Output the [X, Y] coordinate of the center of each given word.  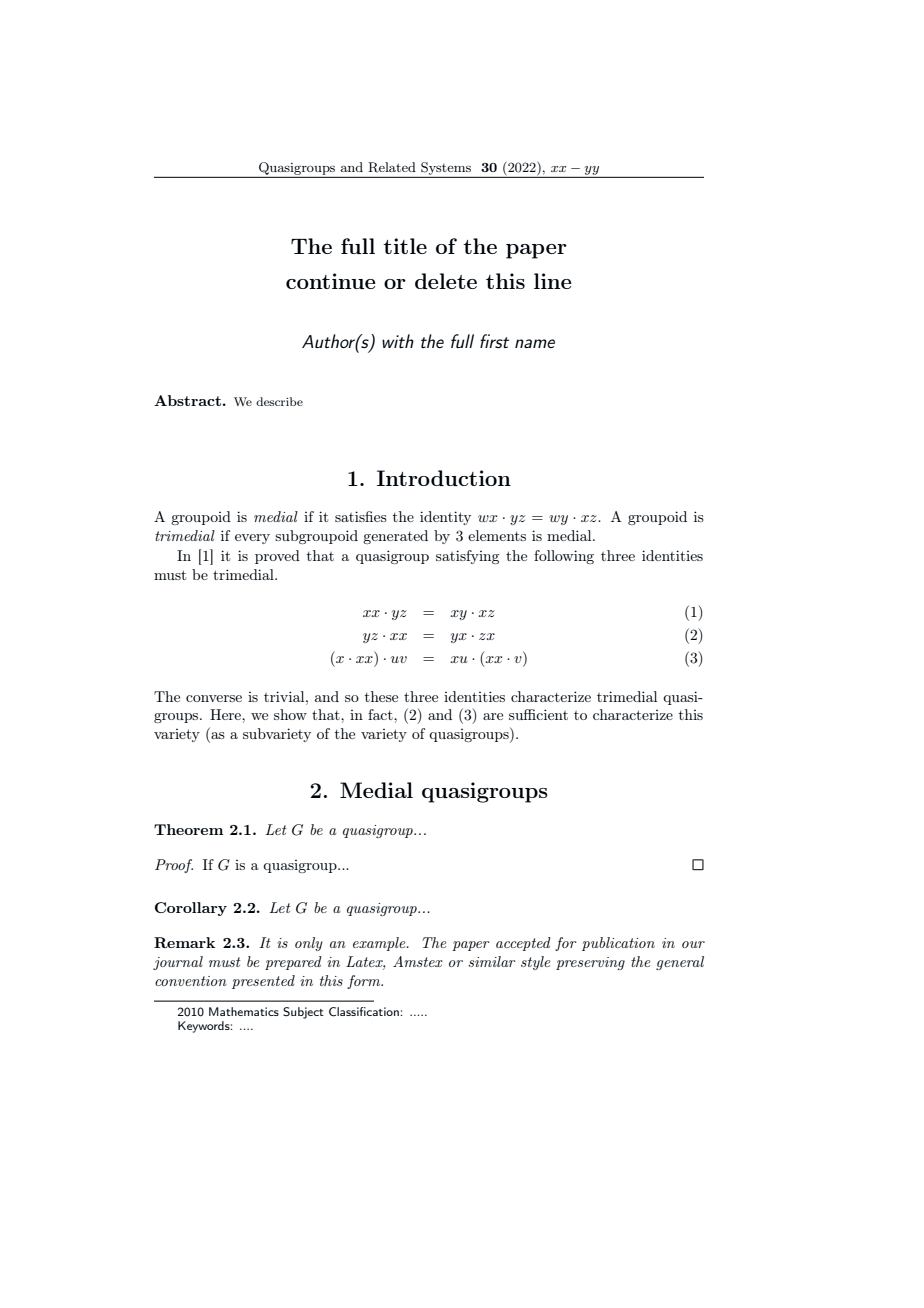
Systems [446, 168]
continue [330, 281]
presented [263, 982]
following [564, 557]
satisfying [467, 557]
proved [277, 557]
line [552, 281]
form [365, 982]
